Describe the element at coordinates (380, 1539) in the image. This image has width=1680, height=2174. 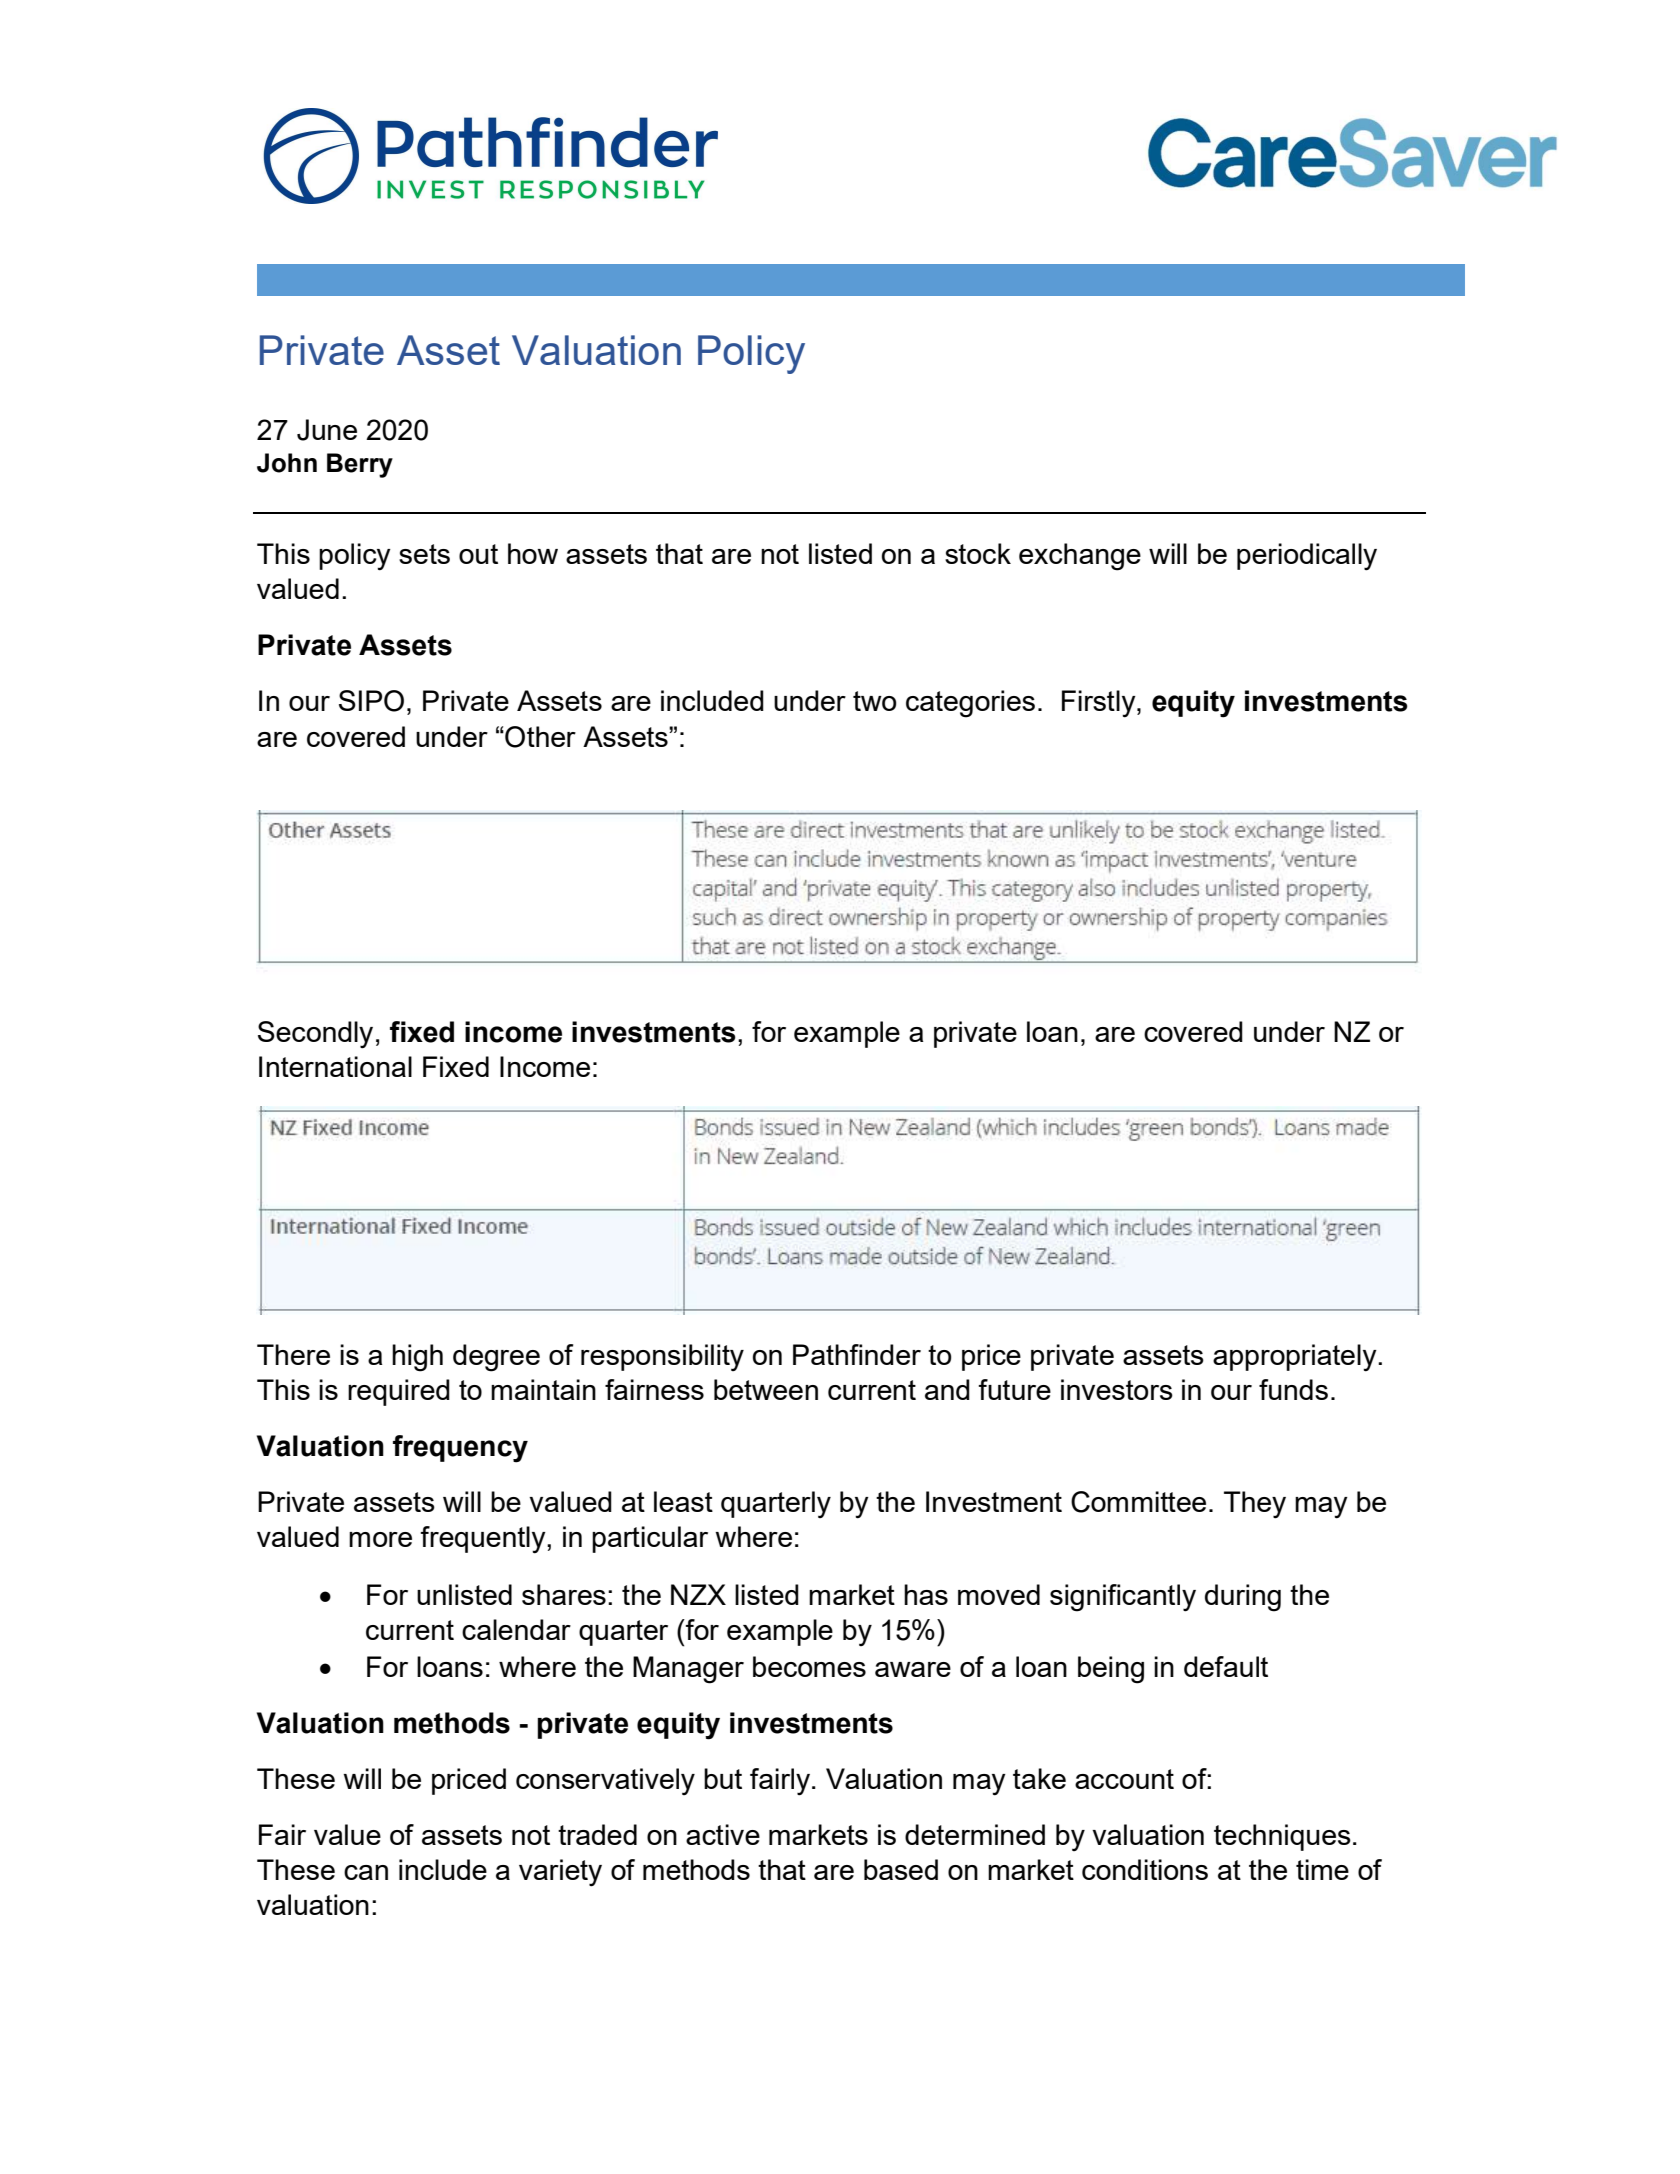
I see `more` at that location.
